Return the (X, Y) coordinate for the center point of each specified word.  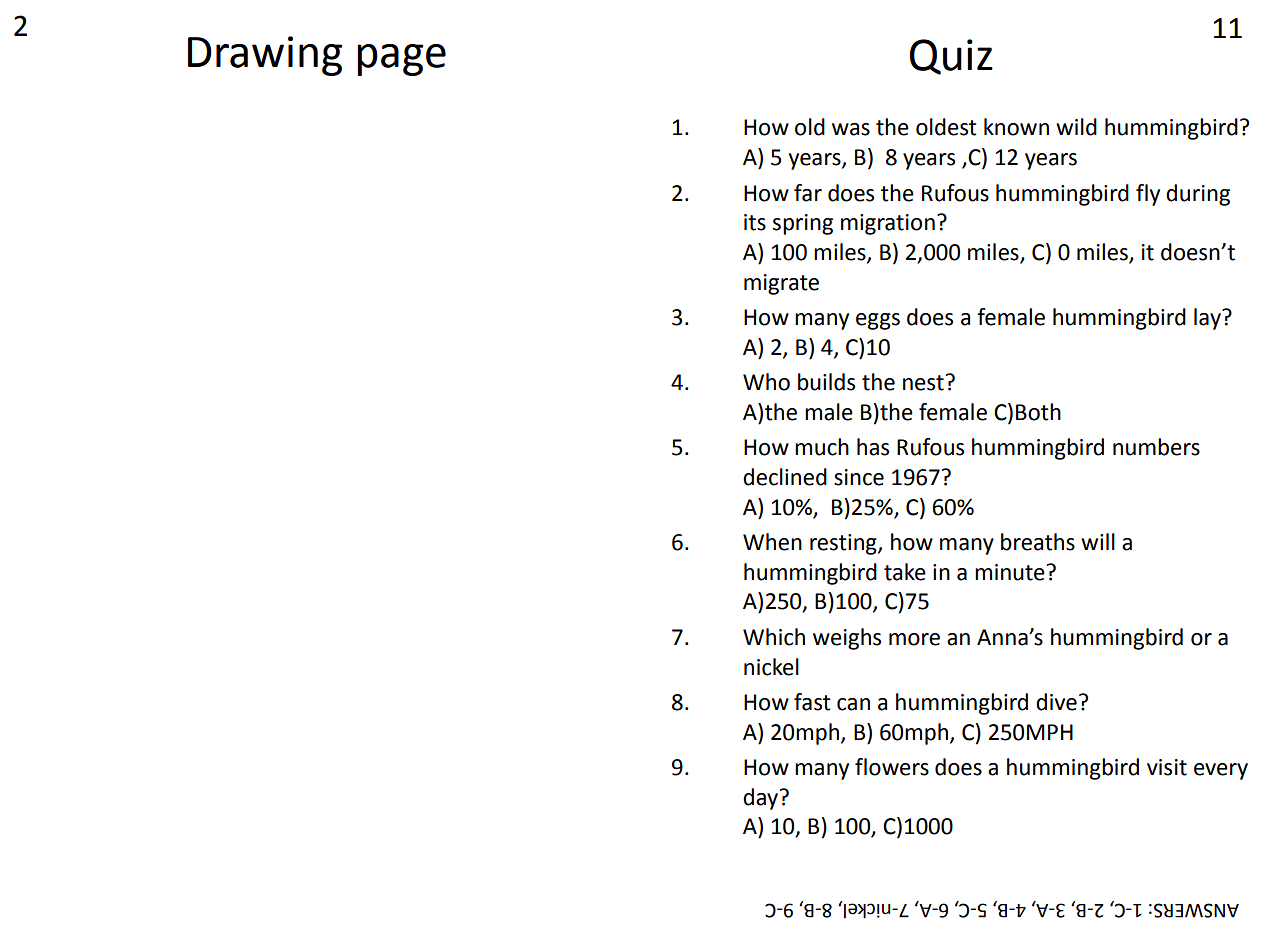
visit (1167, 767)
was (851, 129)
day (760, 799)
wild (1076, 127)
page (401, 60)
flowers (892, 767)
